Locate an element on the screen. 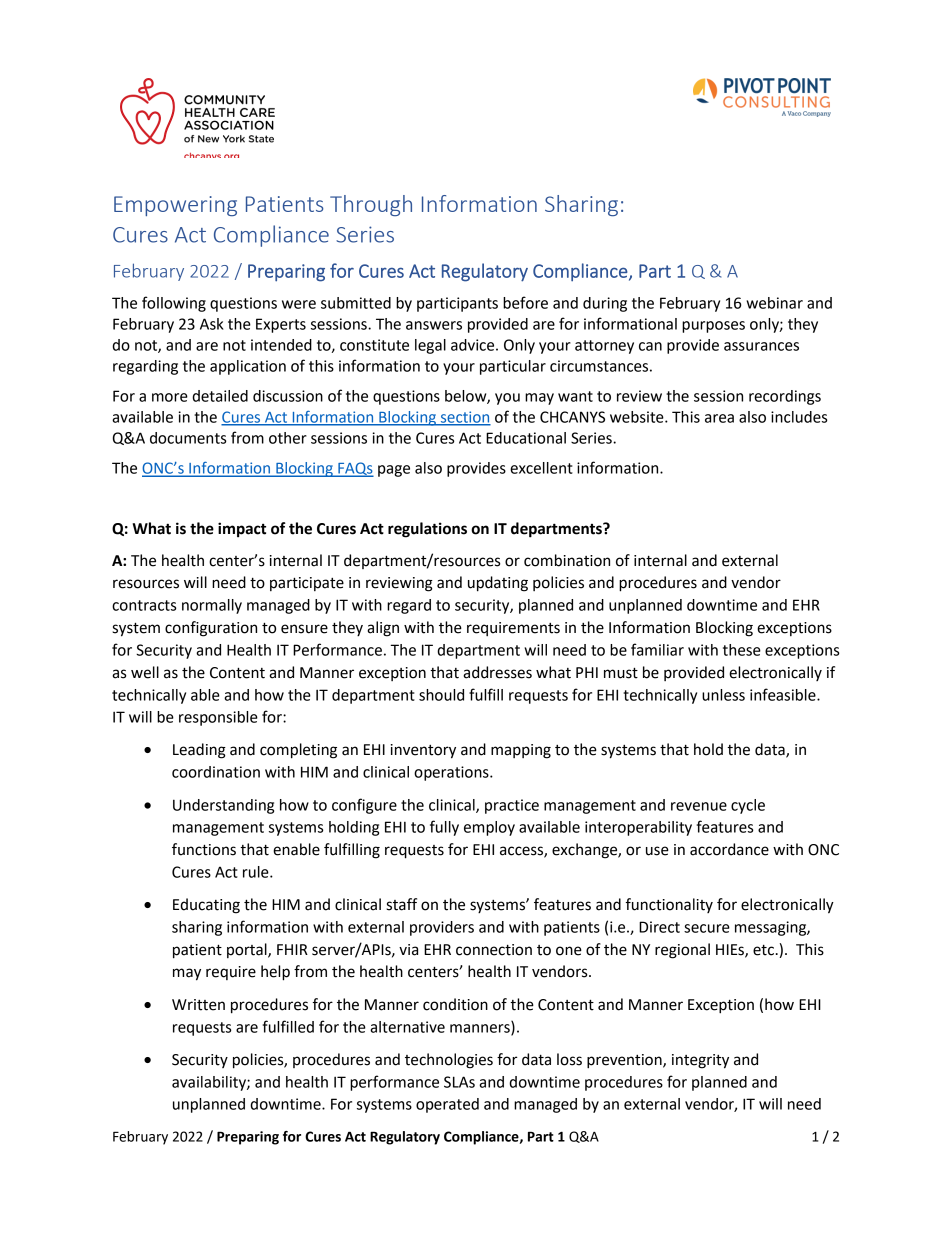  addresses is located at coordinates (497, 672).
